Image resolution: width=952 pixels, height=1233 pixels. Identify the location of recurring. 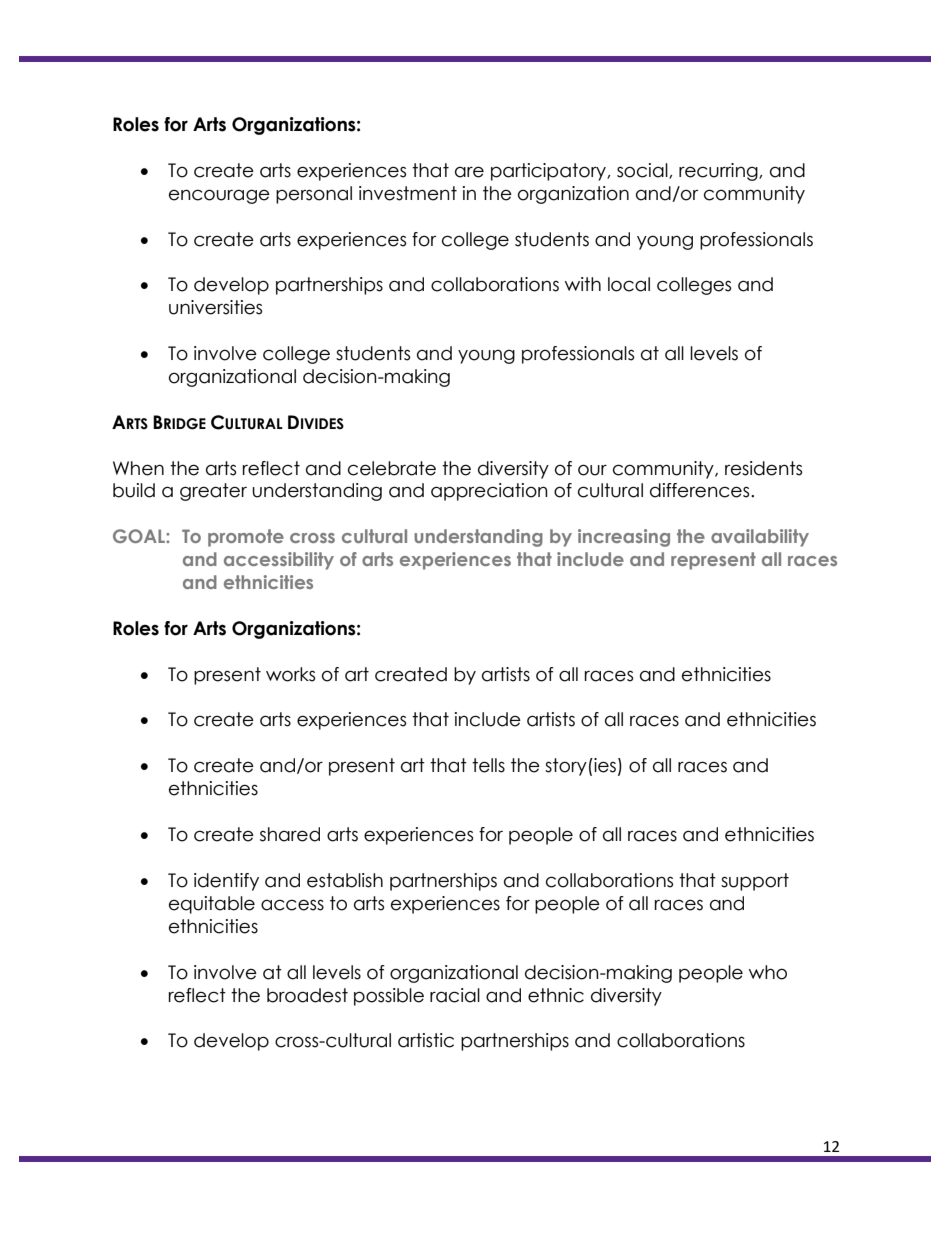
(719, 172).
